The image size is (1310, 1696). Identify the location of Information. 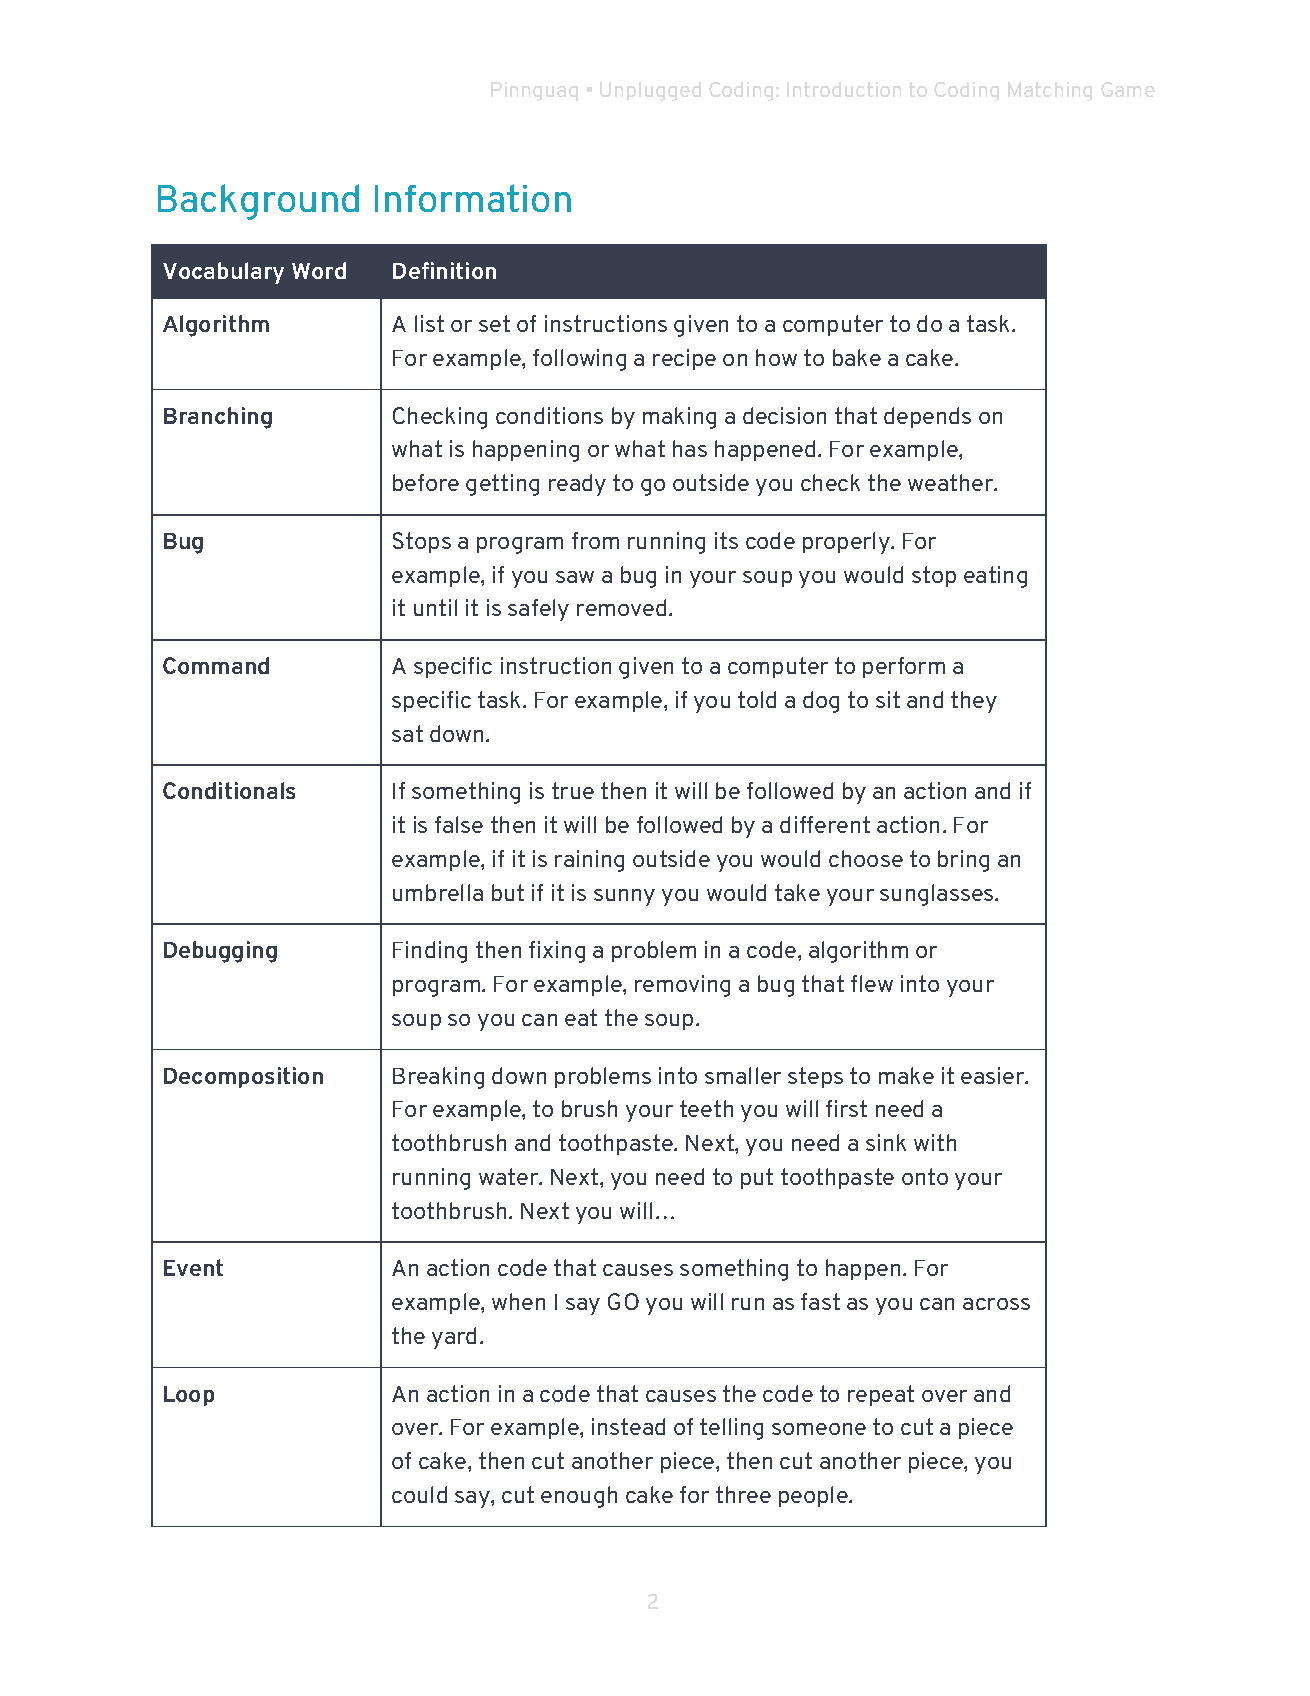
(473, 198).
